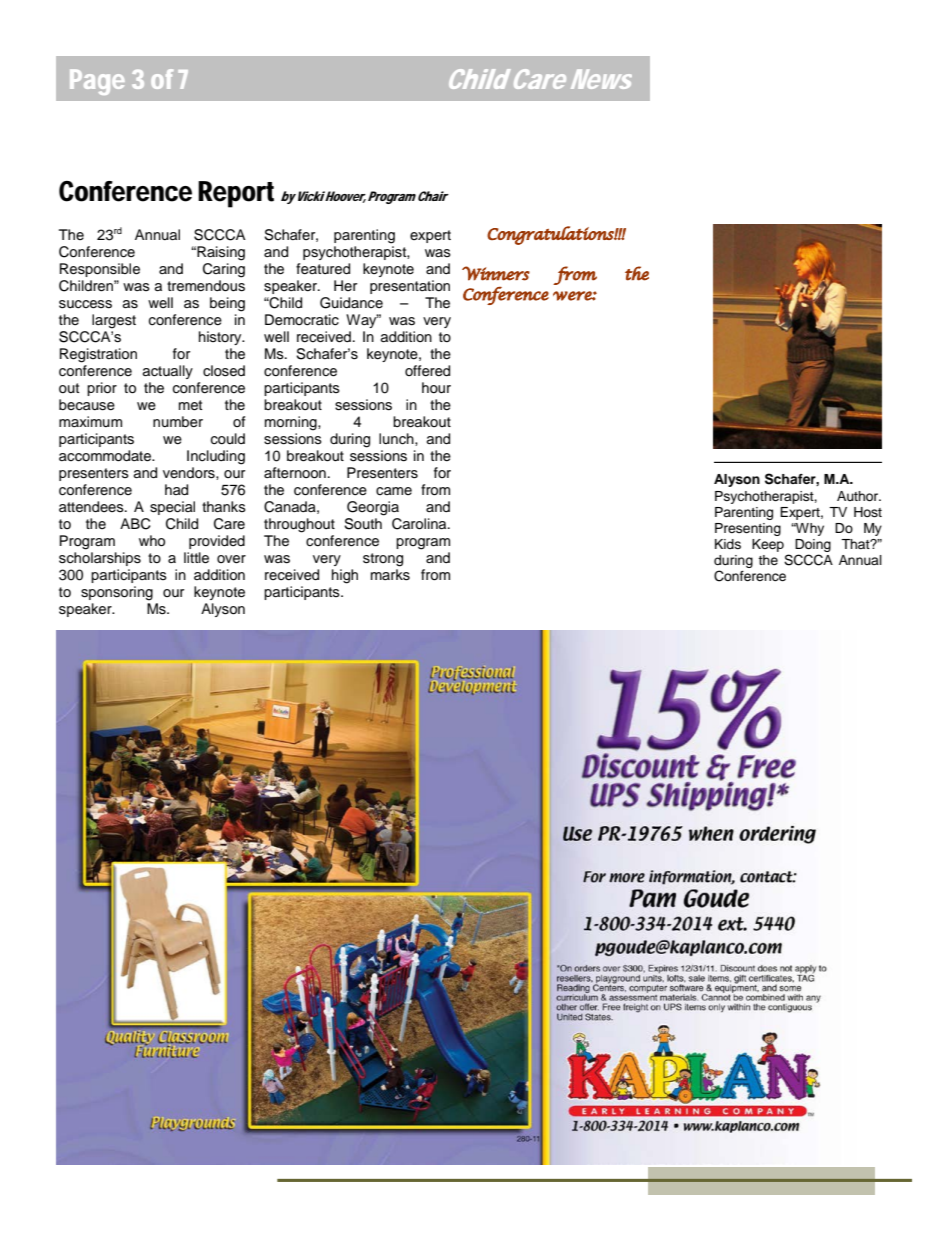 Image resolution: width=952 pixels, height=1233 pixels. I want to click on Winners, so click(496, 273).
